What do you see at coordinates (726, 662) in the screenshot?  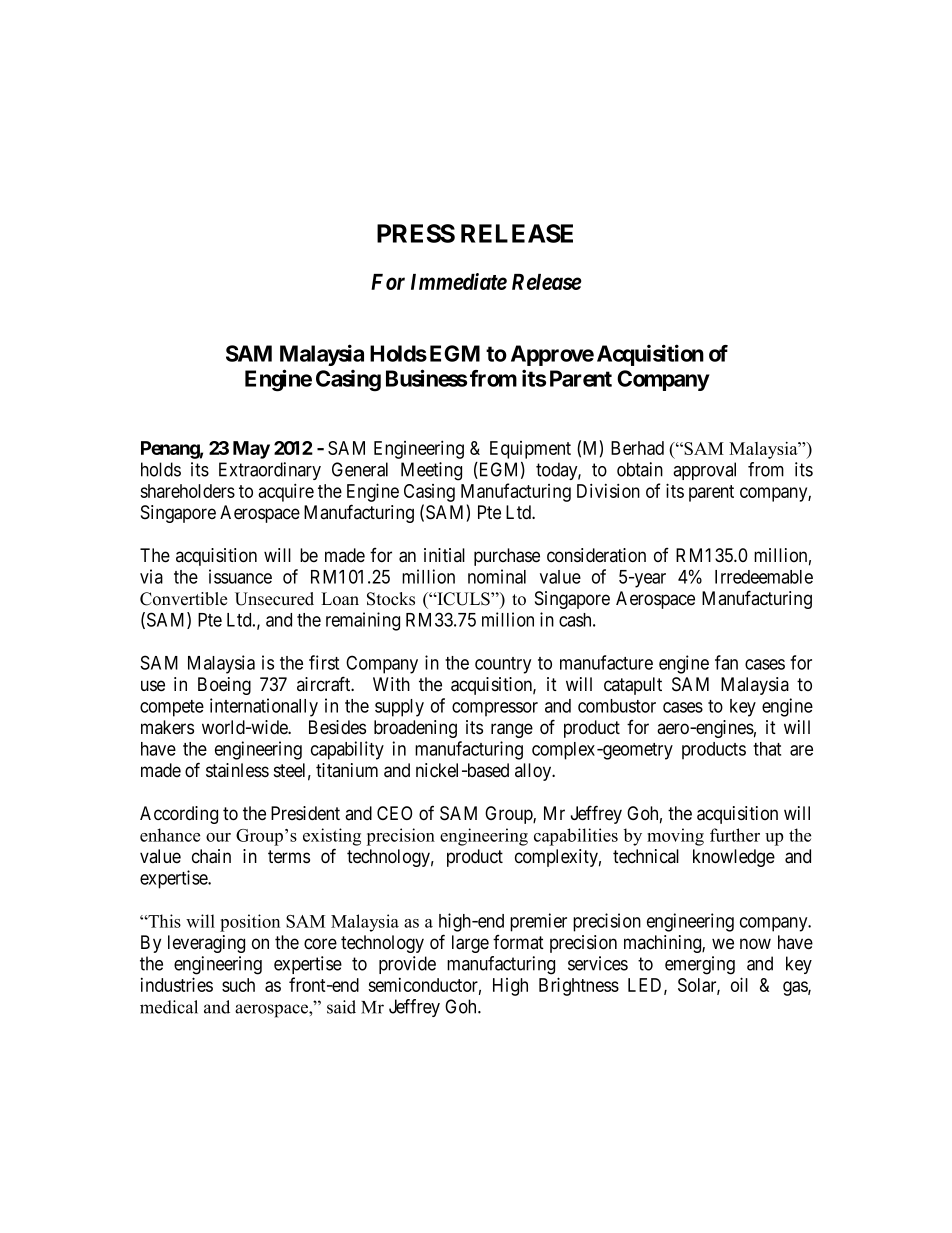 I see `fan` at bounding box center [726, 662].
